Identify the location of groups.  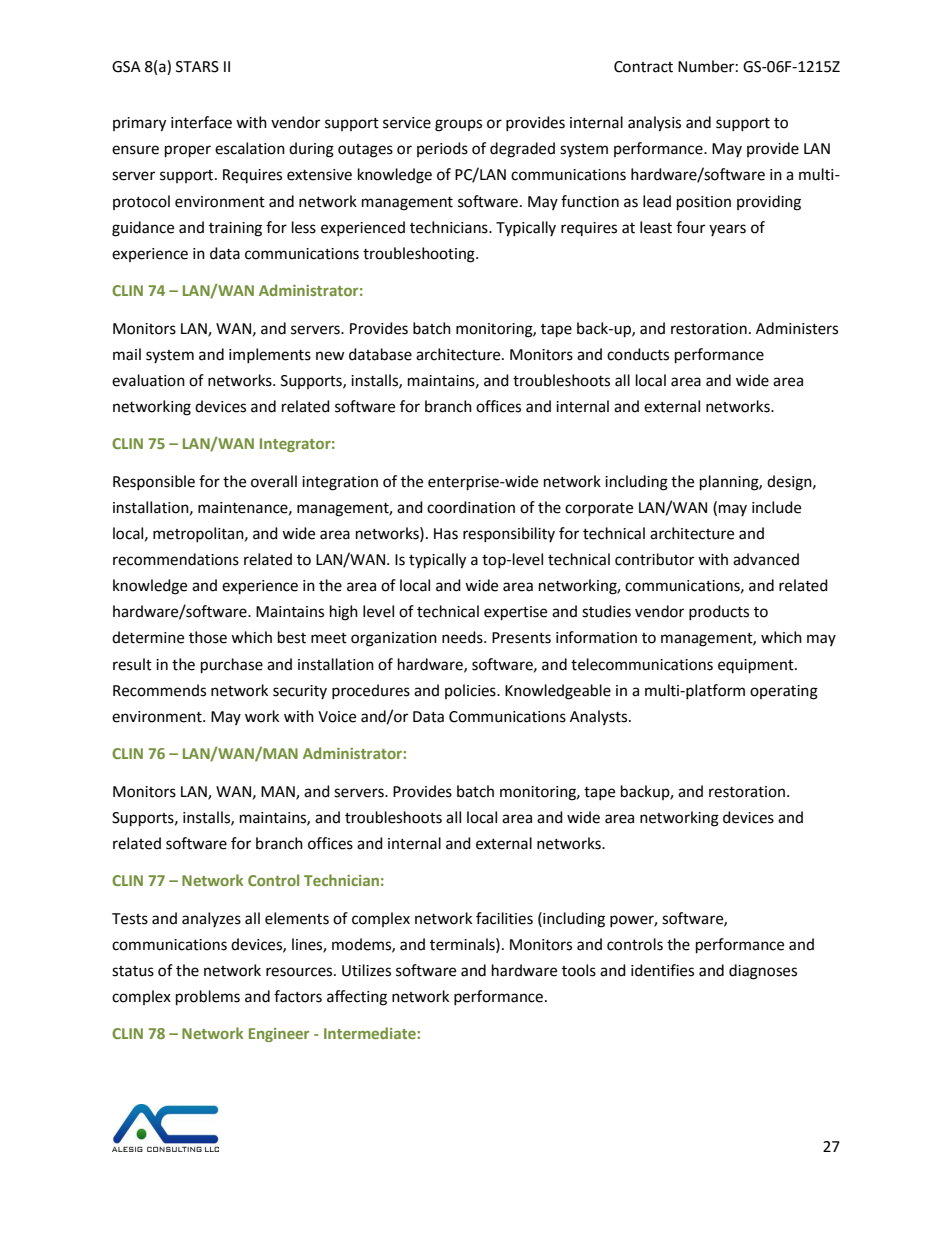
(458, 125).
